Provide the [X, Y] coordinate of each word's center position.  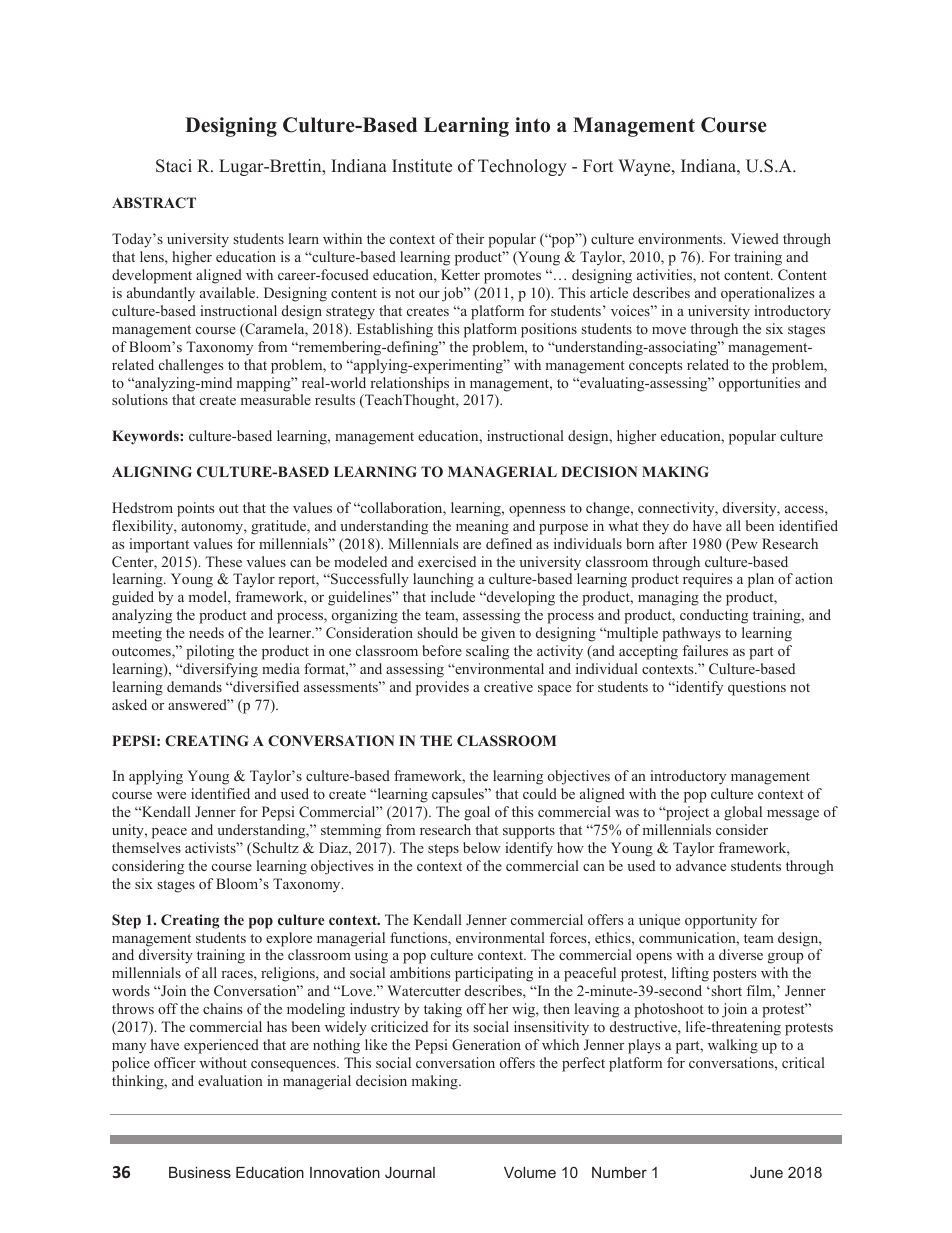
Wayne [645, 167]
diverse [741, 954]
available [229, 292]
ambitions [420, 972]
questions [757, 688]
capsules [459, 795]
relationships [409, 384]
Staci [174, 166]
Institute [422, 166]
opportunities [759, 384]
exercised [447, 561]
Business [200, 1172]
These [223, 561]
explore [289, 939]
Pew [743, 545]
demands [194, 686]
